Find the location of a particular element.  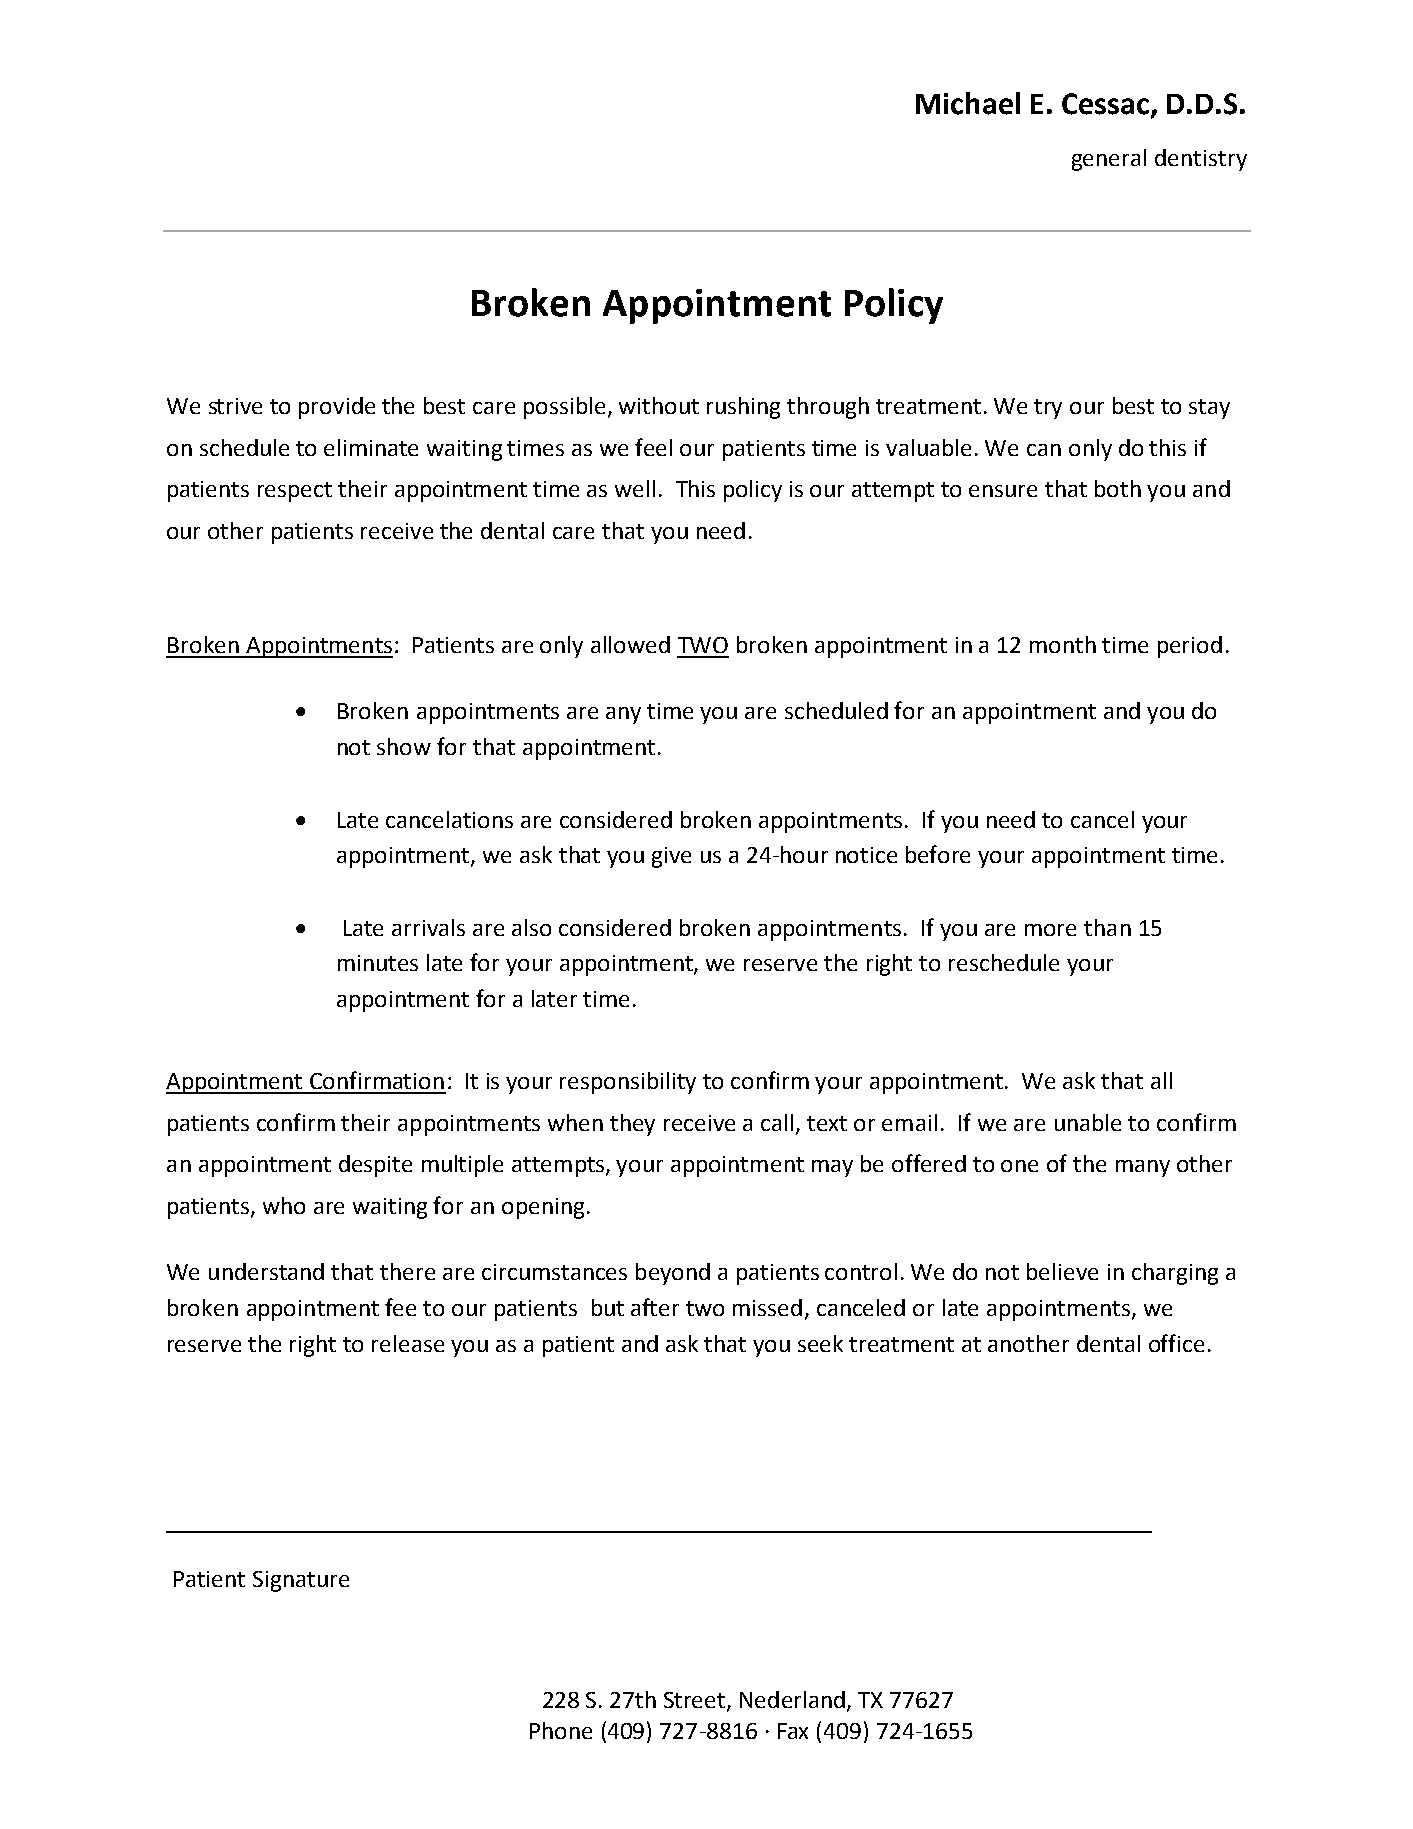

provide is located at coordinates (337, 408).
